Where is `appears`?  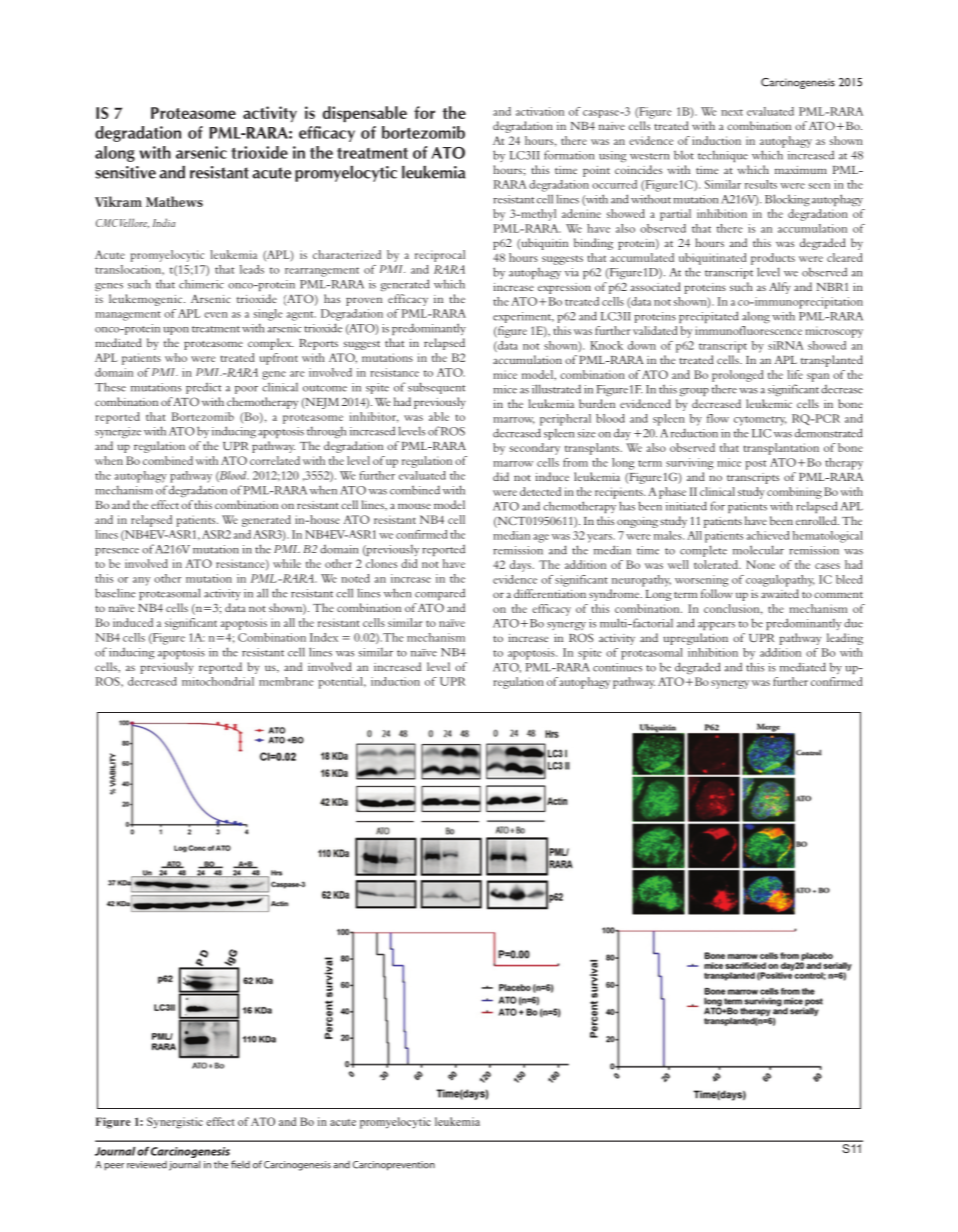
appears is located at coordinates (716, 626).
